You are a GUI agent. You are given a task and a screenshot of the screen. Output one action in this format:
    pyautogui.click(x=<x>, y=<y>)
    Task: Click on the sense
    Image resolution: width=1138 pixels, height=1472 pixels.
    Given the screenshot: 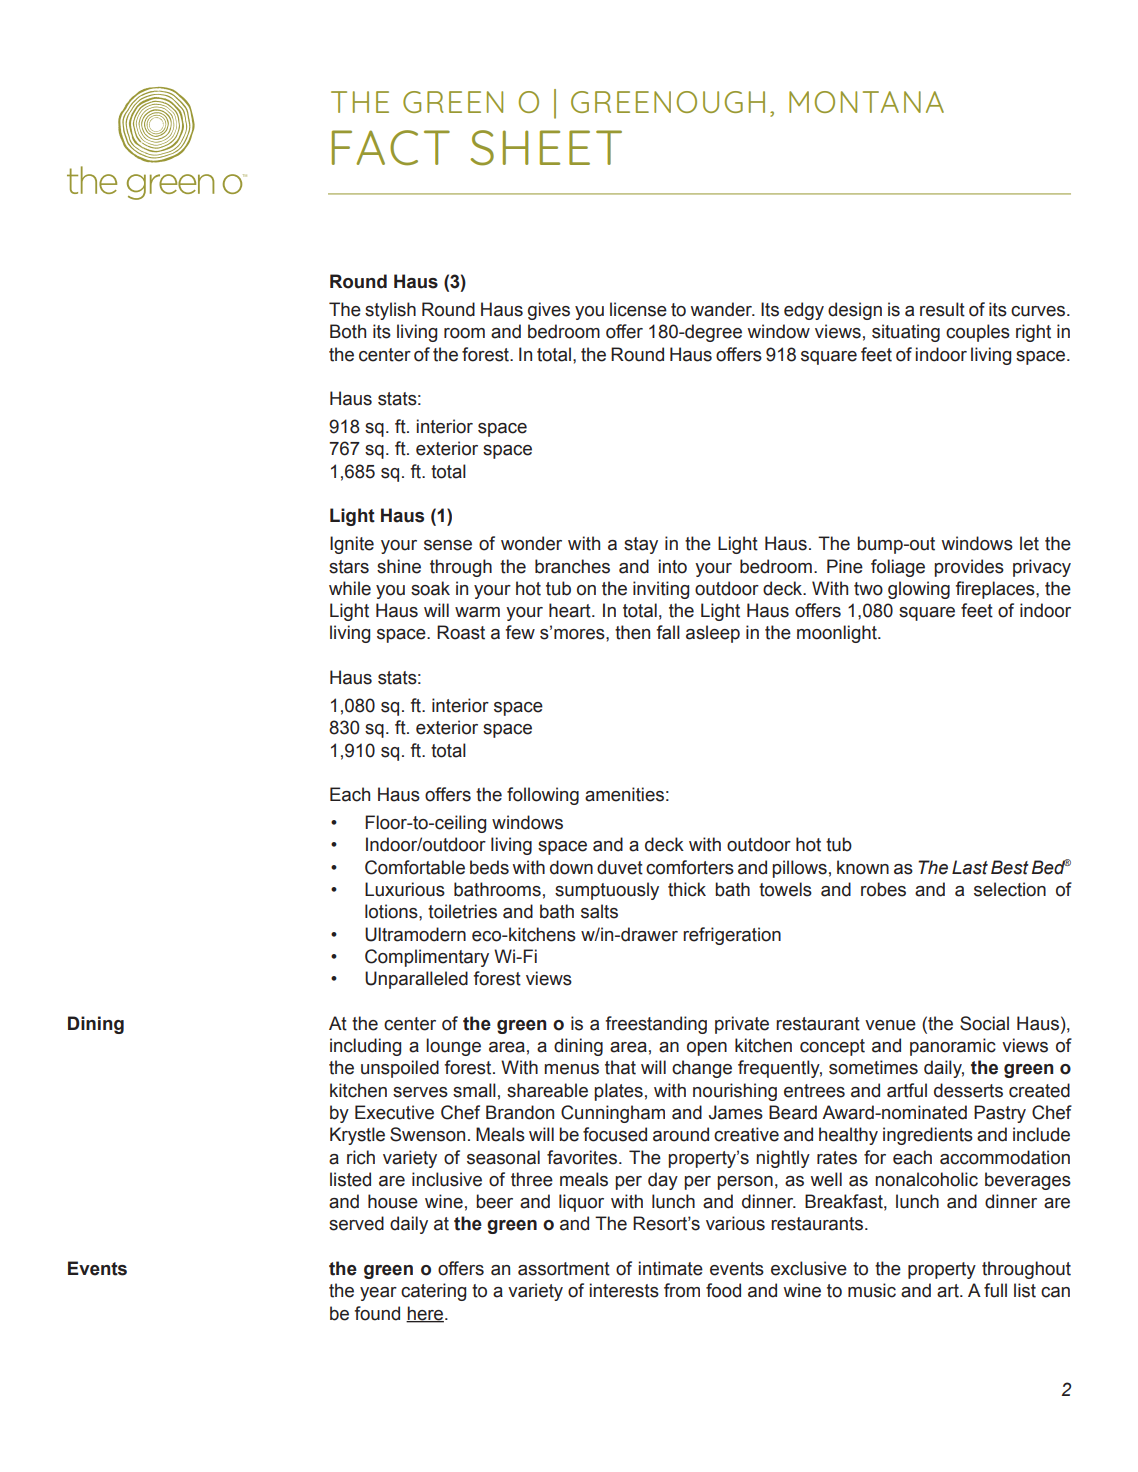 What is the action you would take?
    pyautogui.click(x=448, y=545)
